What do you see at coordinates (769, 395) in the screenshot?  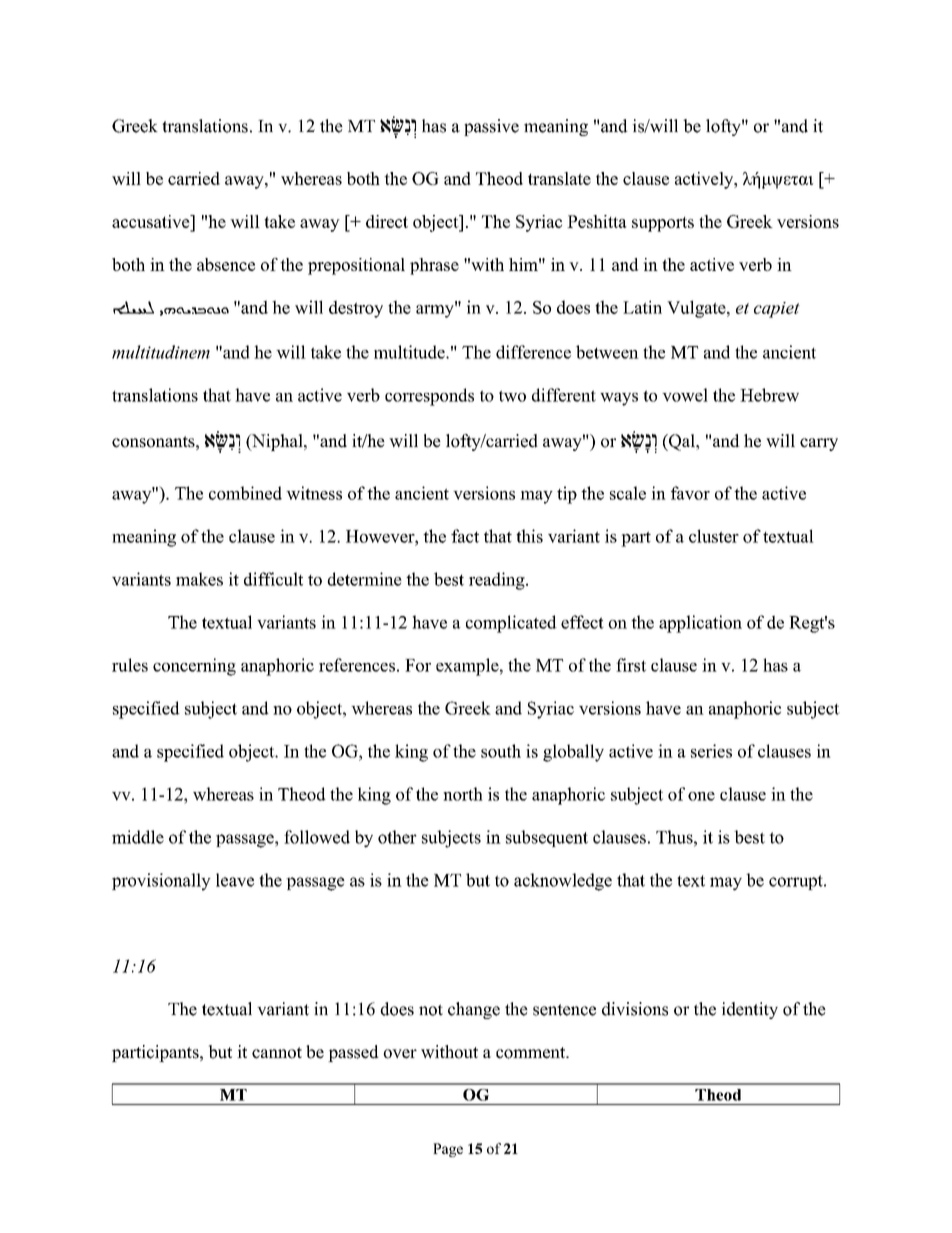 I see `Hebrew` at bounding box center [769, 395].
